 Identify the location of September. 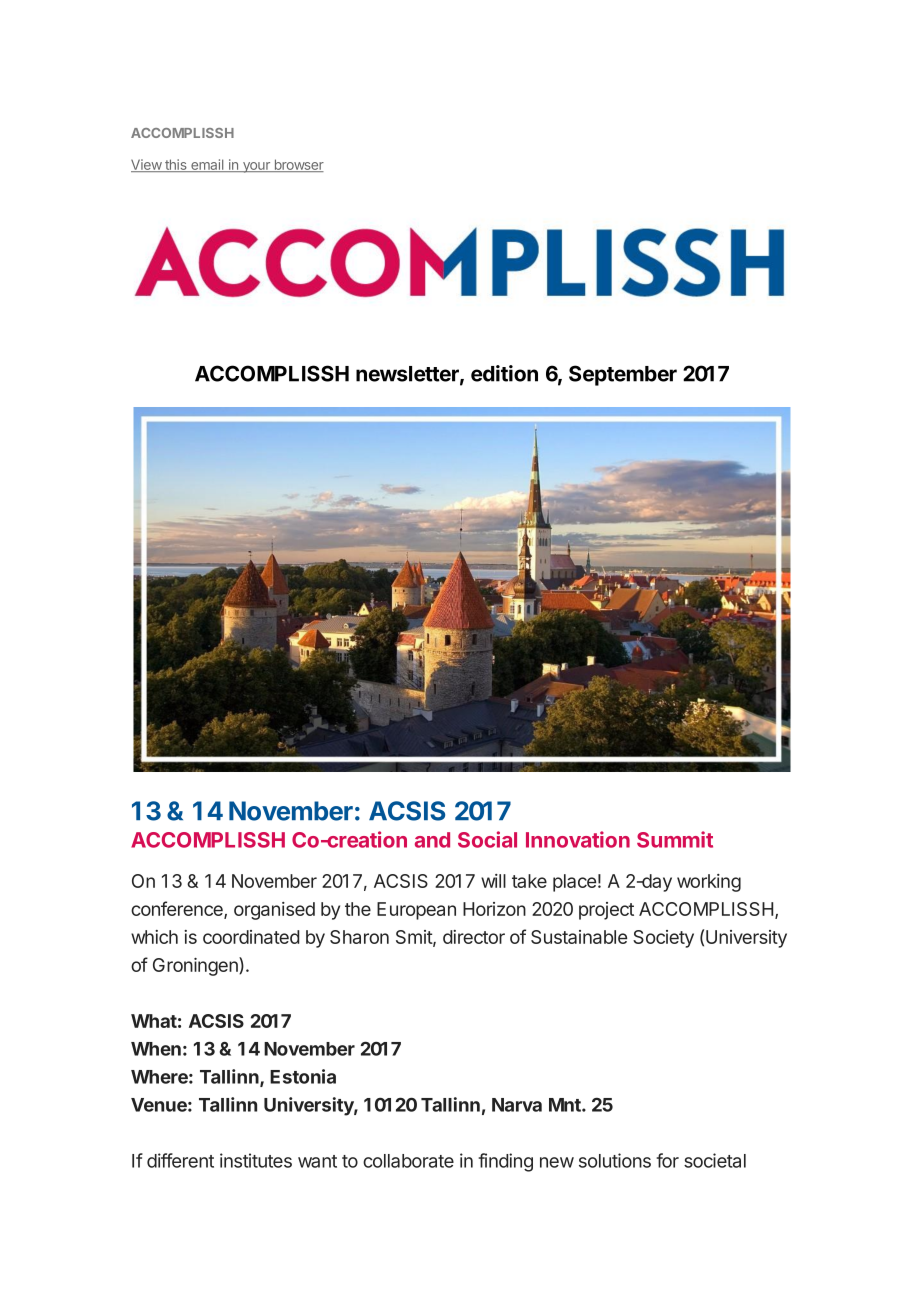
(623, 375).
